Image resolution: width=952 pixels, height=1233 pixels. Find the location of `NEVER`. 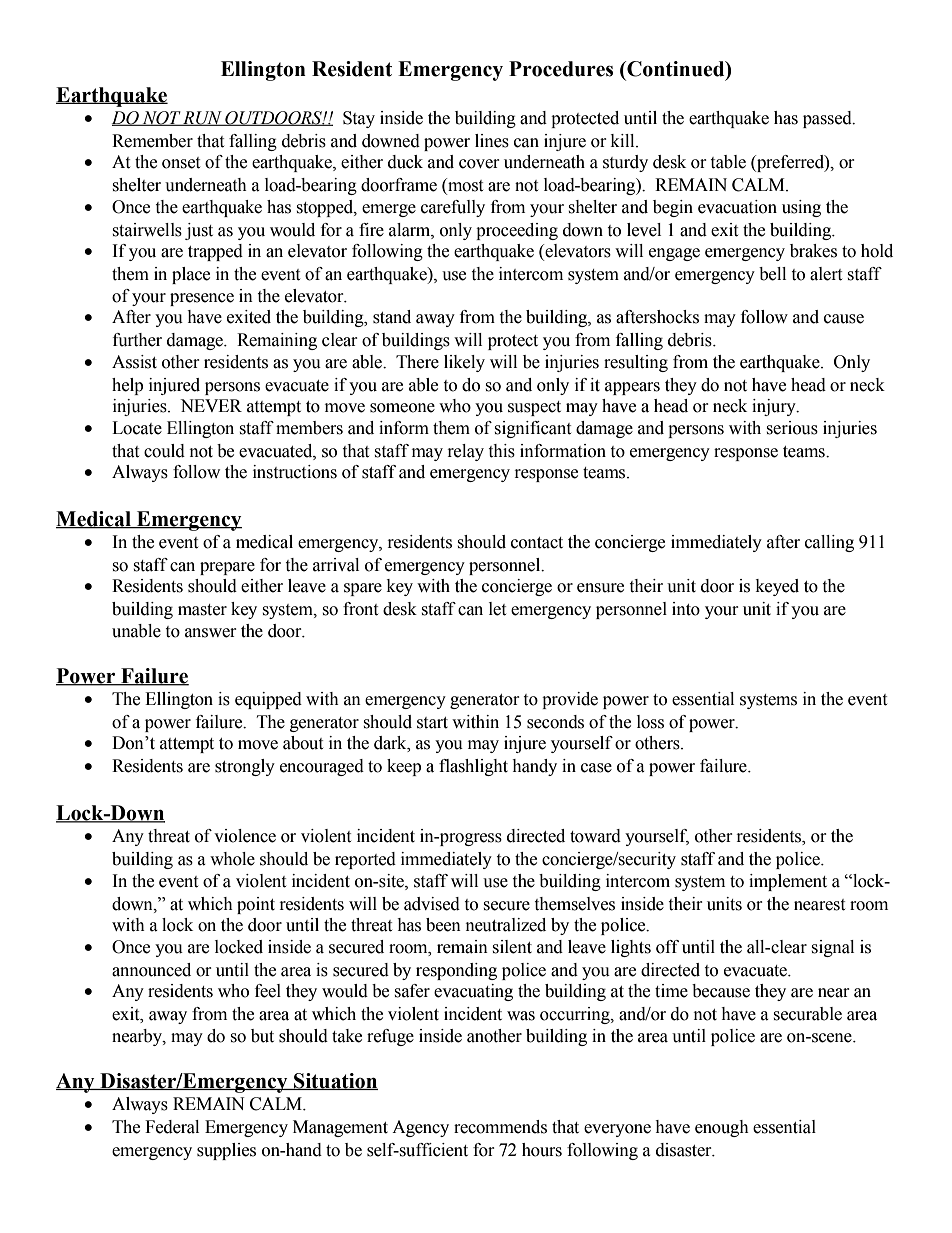

NEVER is located at coordinates (211, 405).
